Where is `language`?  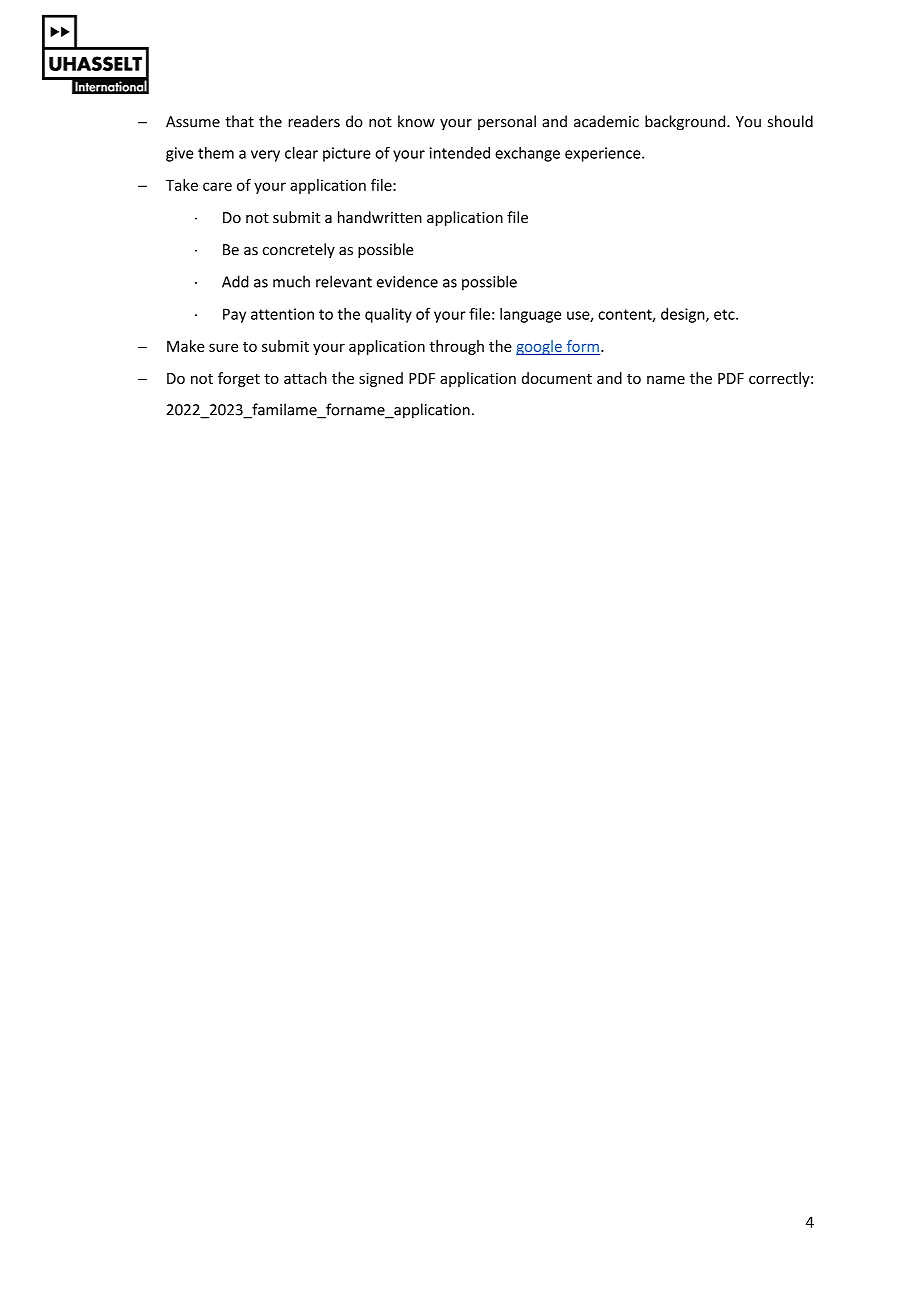
language is located at coordinates (530, 315).
